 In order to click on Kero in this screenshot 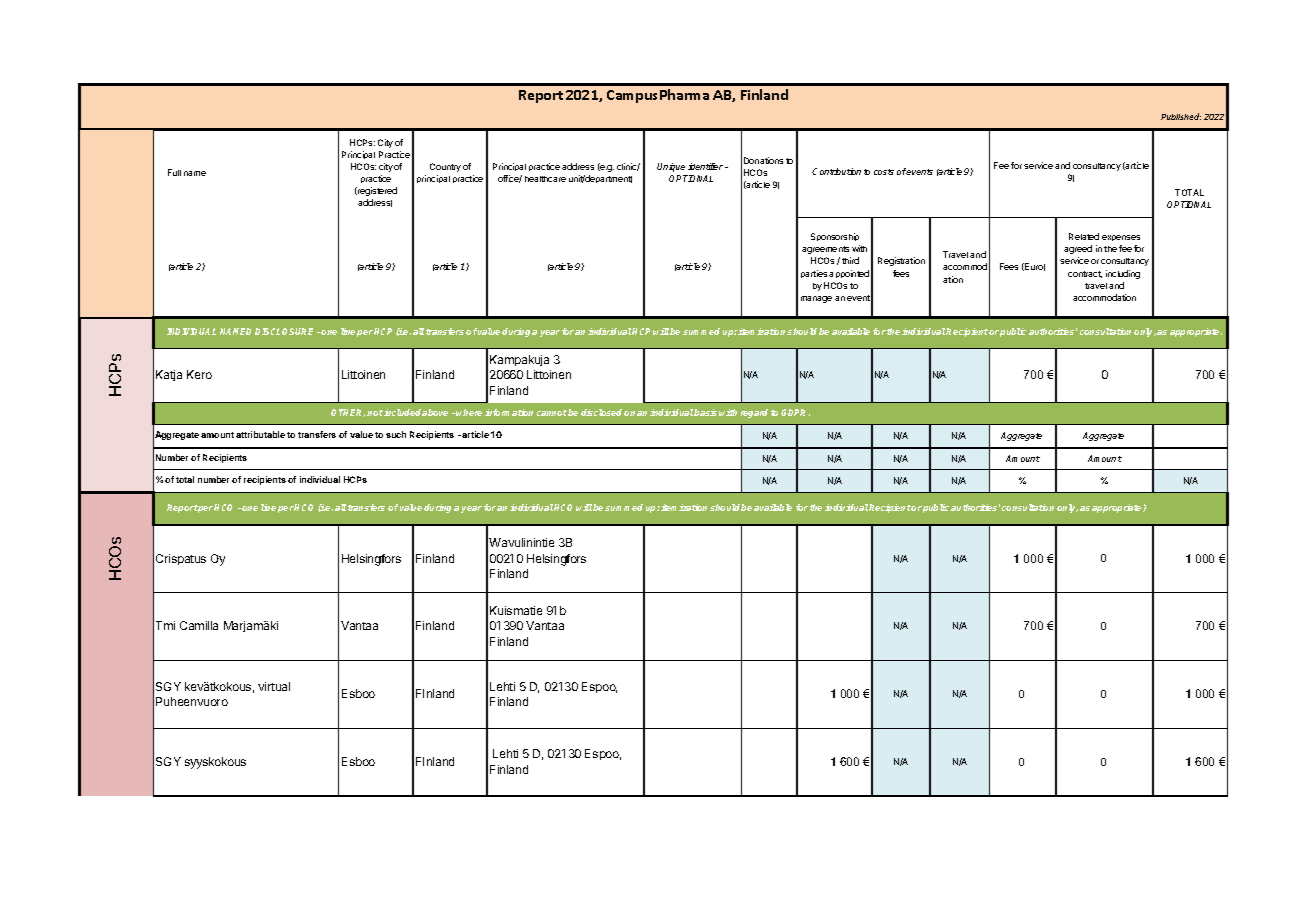, I will do `click(199, 374)`.
